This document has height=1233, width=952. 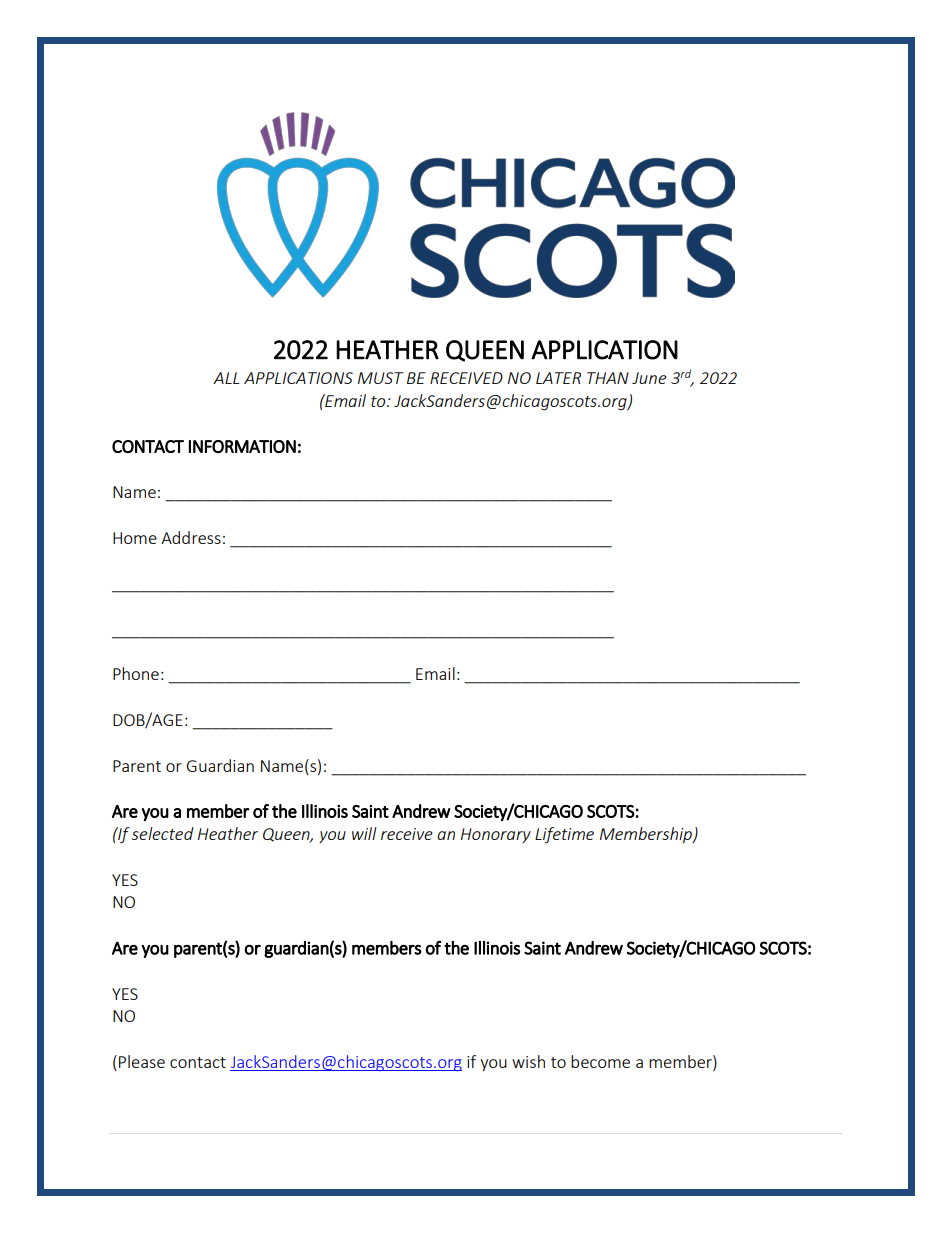 I want to click on wish, so click(x=528, y=1061).
